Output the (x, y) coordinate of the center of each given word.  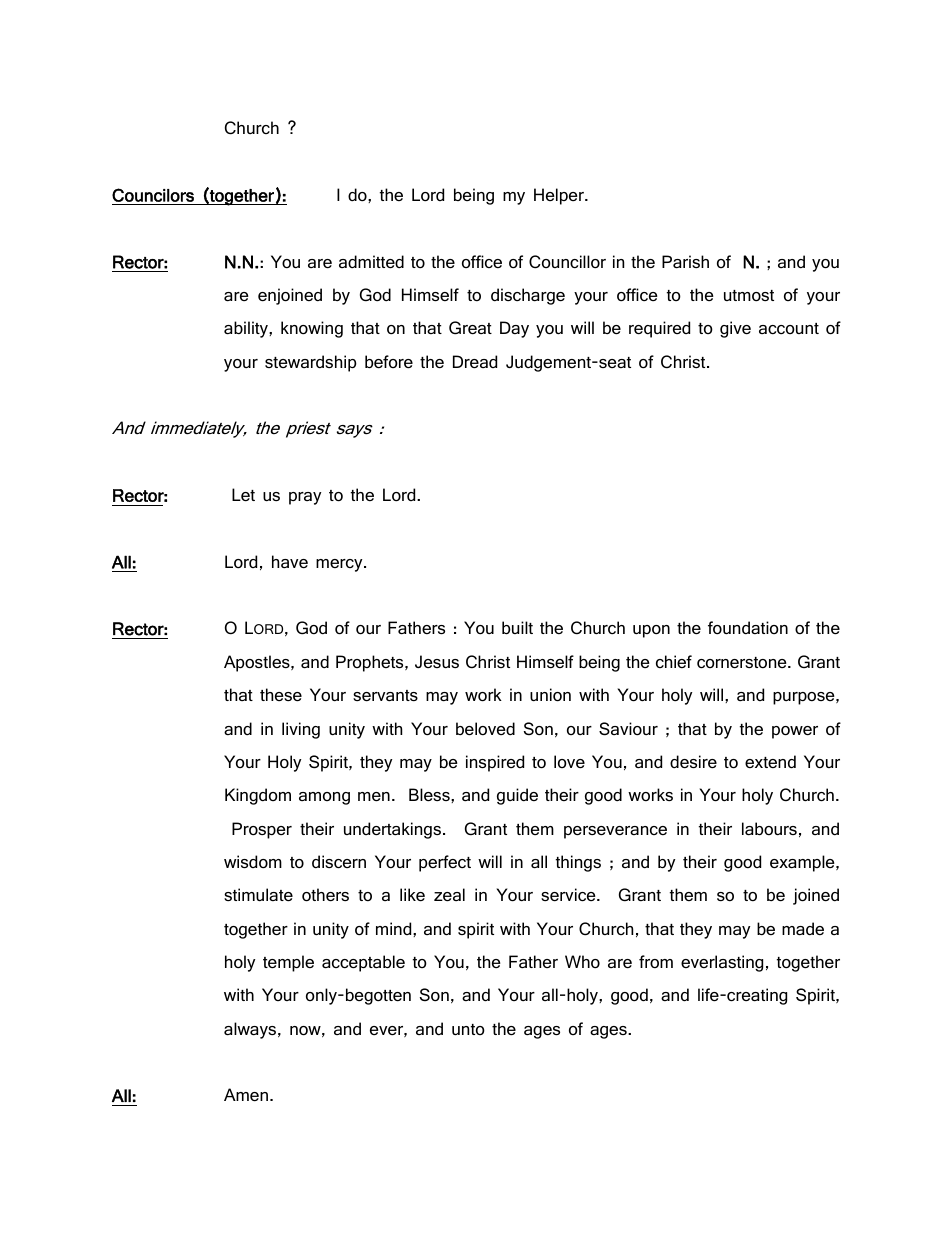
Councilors (153, 195)
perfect (445, 863)
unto (468, 1029)
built (517, 627)
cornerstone (743, 663)
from (656, 961)
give (735, 329)
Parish (685, 262)
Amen (246, 1095)
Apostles (258, 663)
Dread (475, 362)
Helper (560, 196)
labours (769, 829)
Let (243, 495)
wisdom (253, 862)
